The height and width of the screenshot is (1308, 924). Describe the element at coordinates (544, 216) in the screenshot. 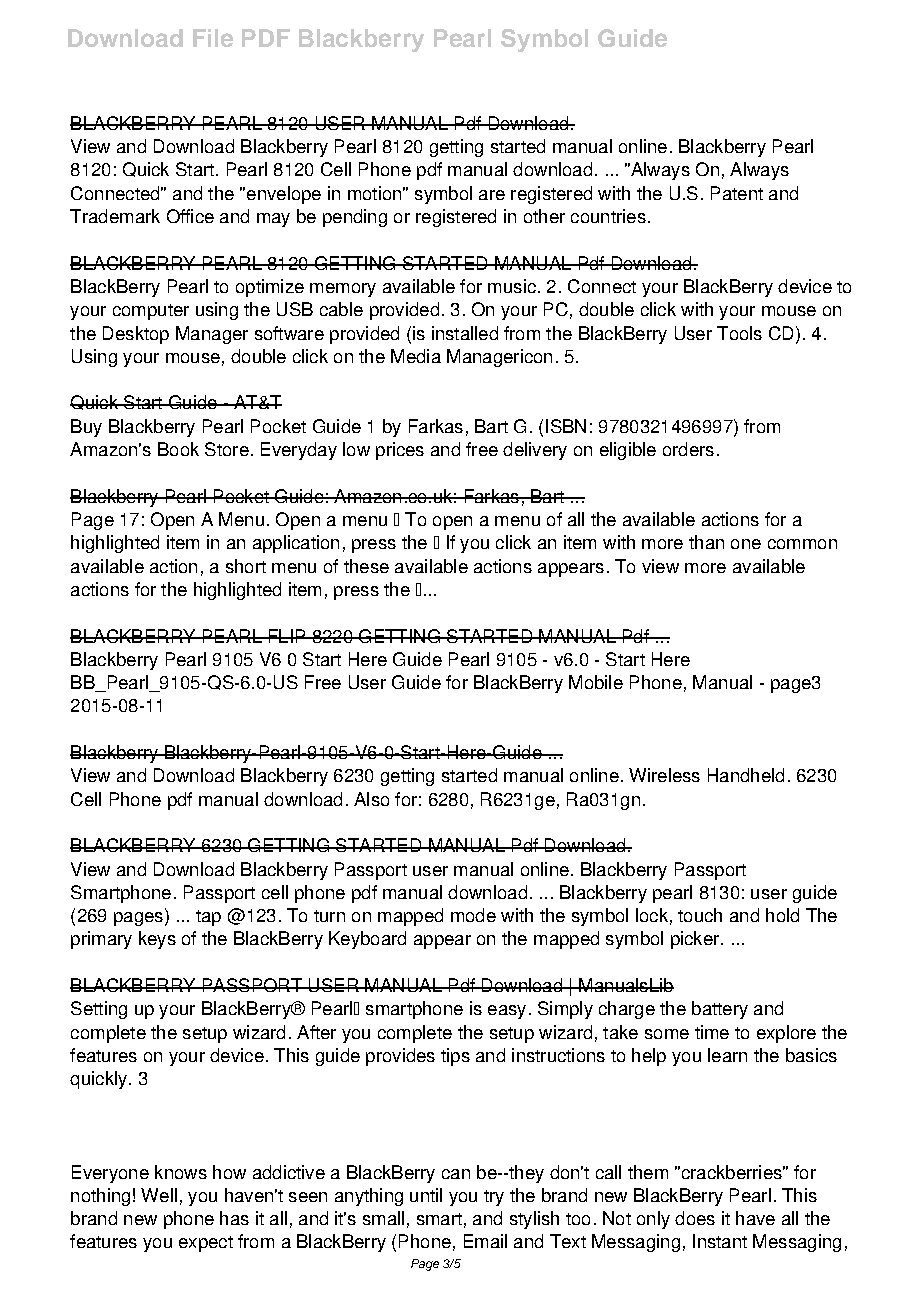

I see `other` at that location.
